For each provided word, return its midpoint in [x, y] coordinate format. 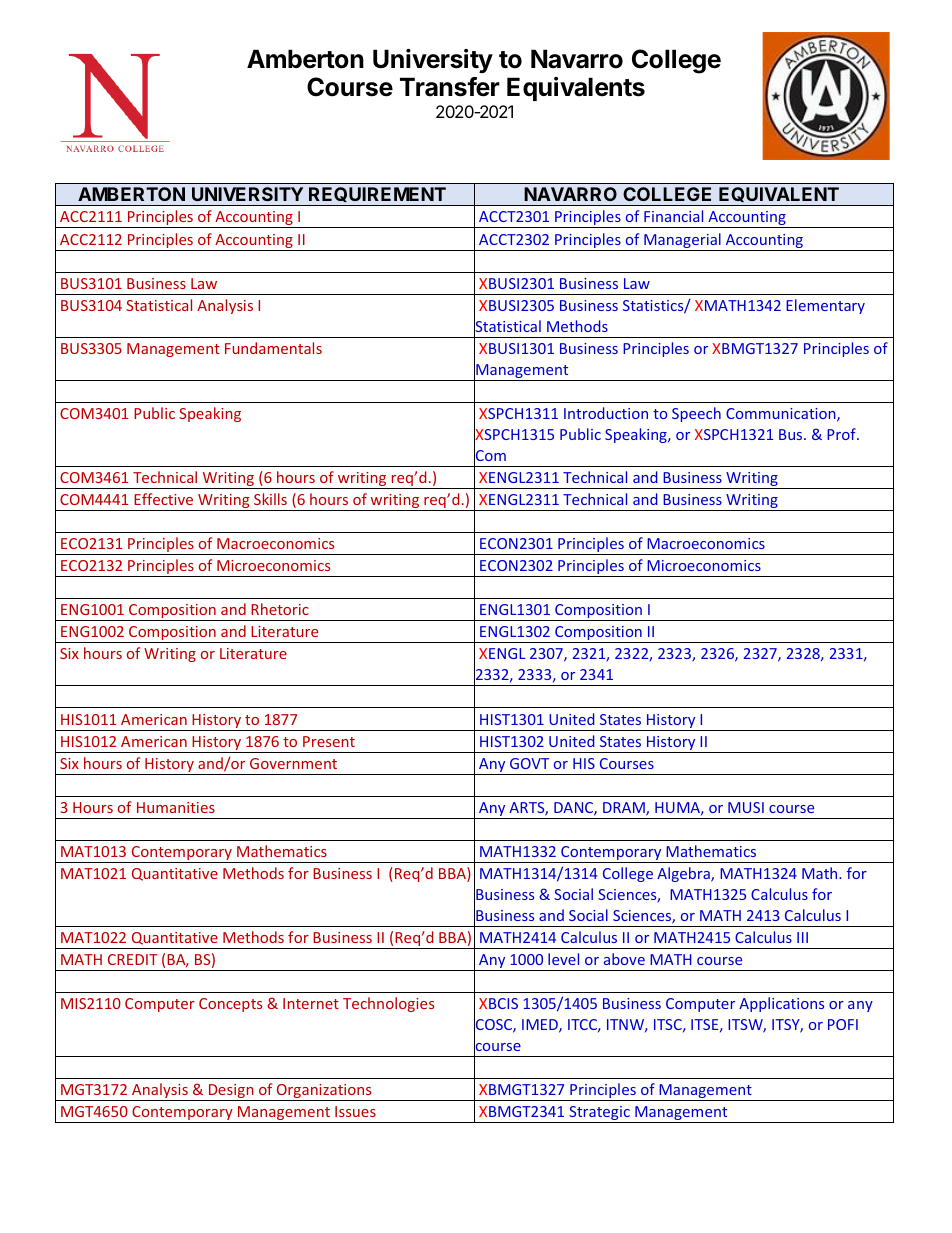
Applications [781, 1004]
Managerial [682, 242]
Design [231, 1092]
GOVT [529, 763]
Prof [842, 434]
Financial [673, 216]
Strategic [599, 1114]
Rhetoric [280, 609]
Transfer [450, 87]
